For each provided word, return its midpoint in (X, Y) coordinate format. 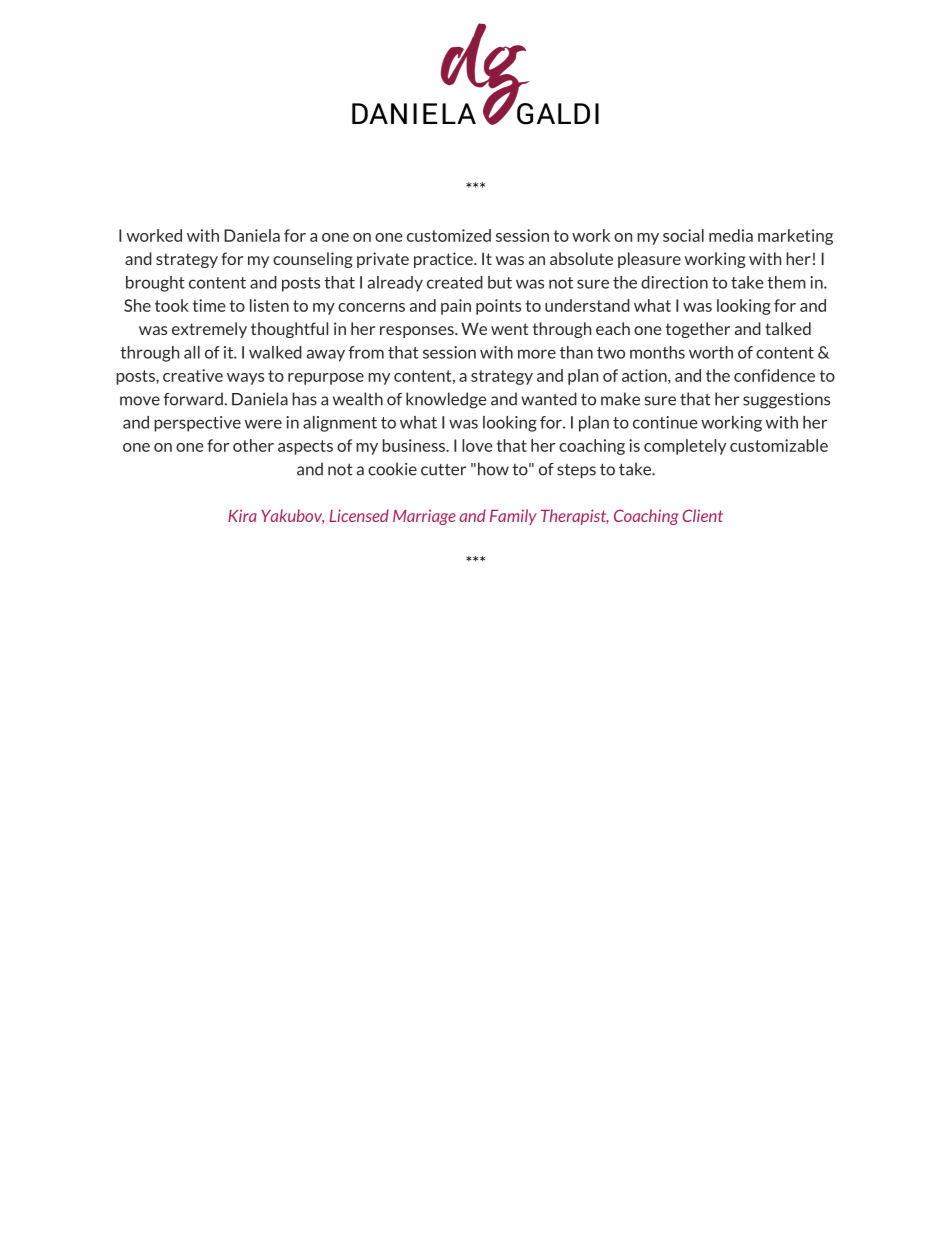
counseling (313, 260)
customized (449, 235)
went (509, 329)
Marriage (424, 517)
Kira (242, 515)
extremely (209, 330)
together (698, 330)
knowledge (446, 400)
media (731, 235)
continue (665, 422)
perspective (197, 424)
